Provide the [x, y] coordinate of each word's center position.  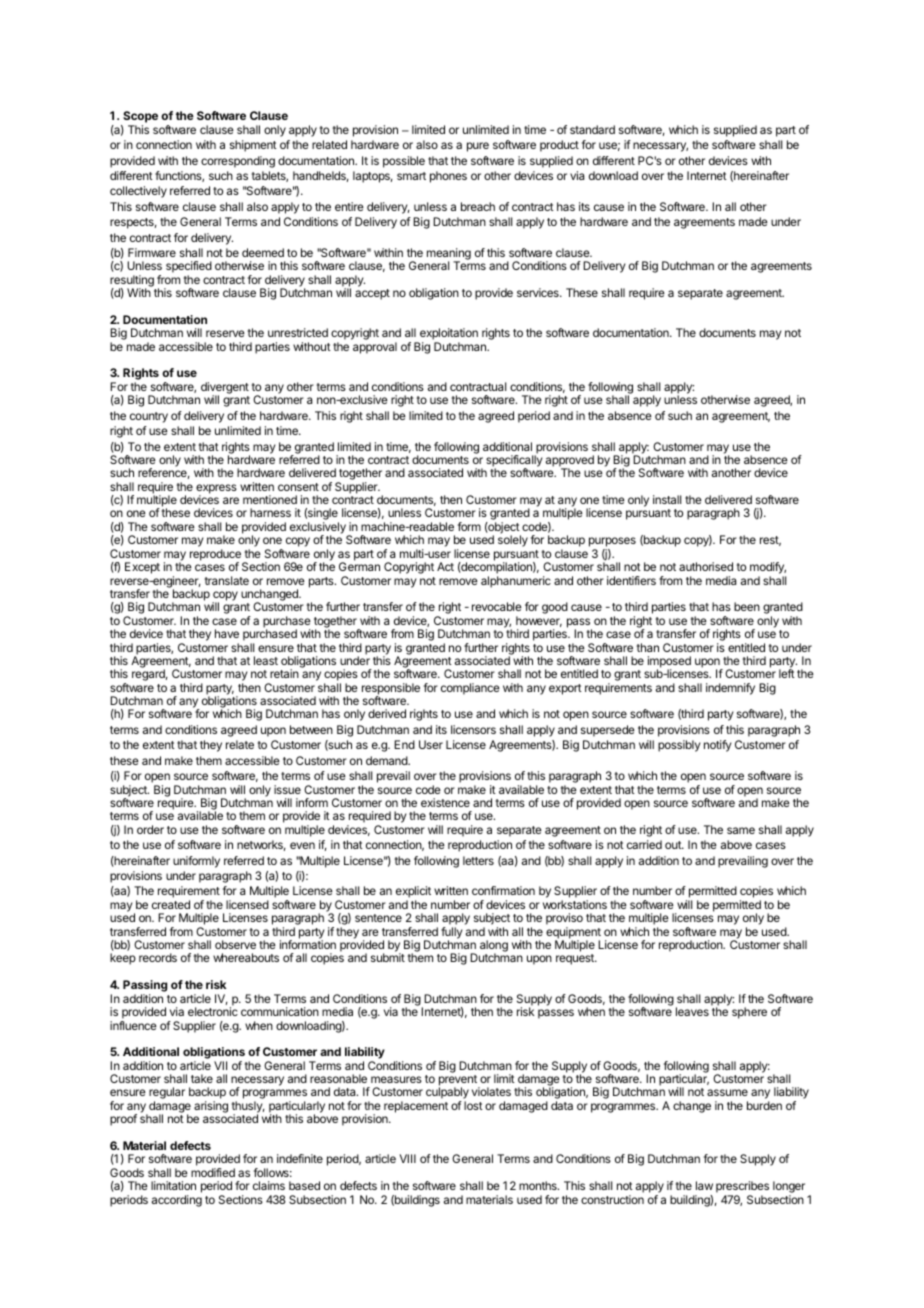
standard [592, 129]
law [704, 1185]
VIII [408, 1158]
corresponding [238, 162]
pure [478, 147]
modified [213, 1172]
